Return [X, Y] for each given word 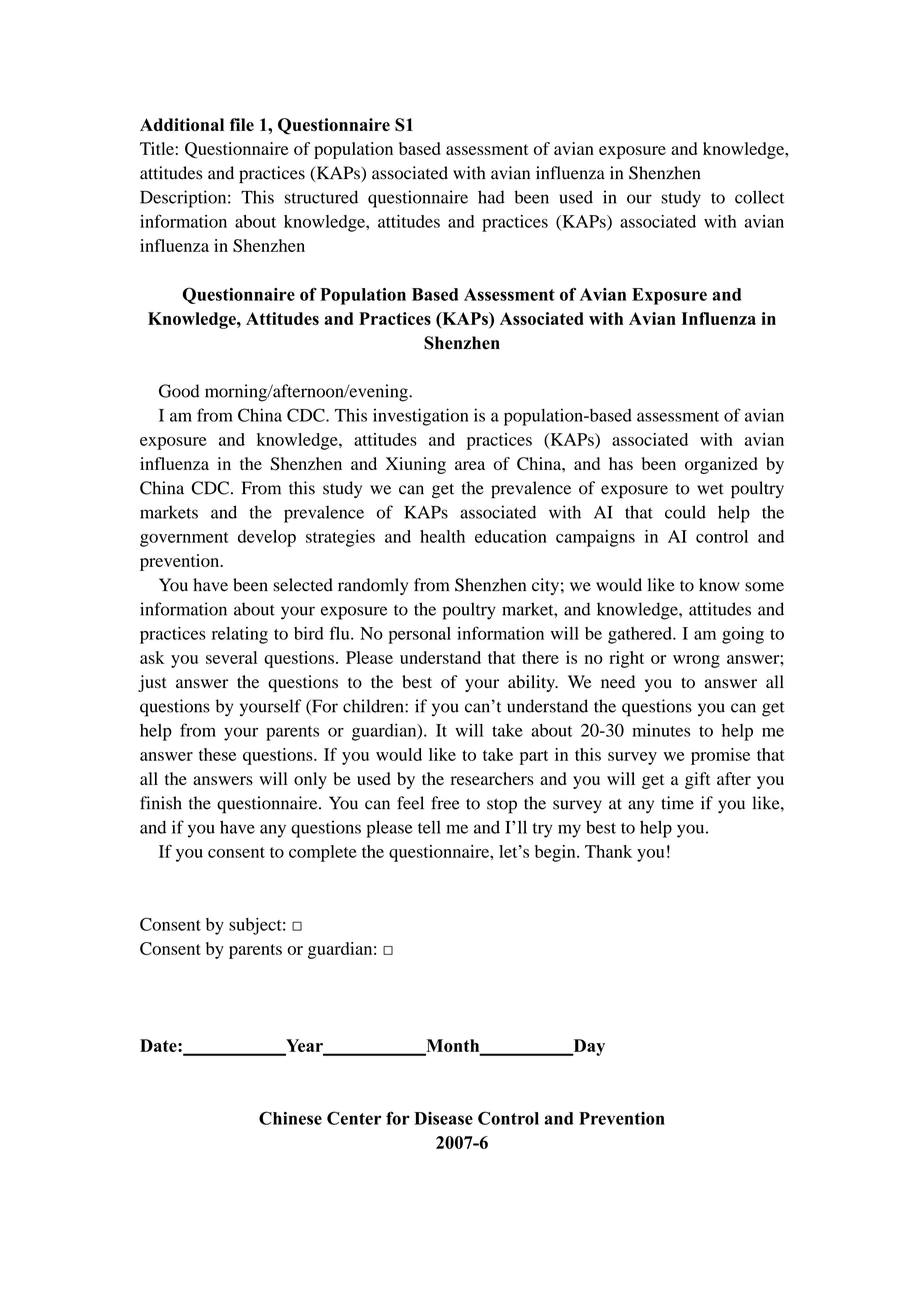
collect [759, 197]
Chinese [290, 1118]
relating [240, 635]
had [491, 197]
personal [419, 635]
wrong [696, 661]
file [242, 124]
